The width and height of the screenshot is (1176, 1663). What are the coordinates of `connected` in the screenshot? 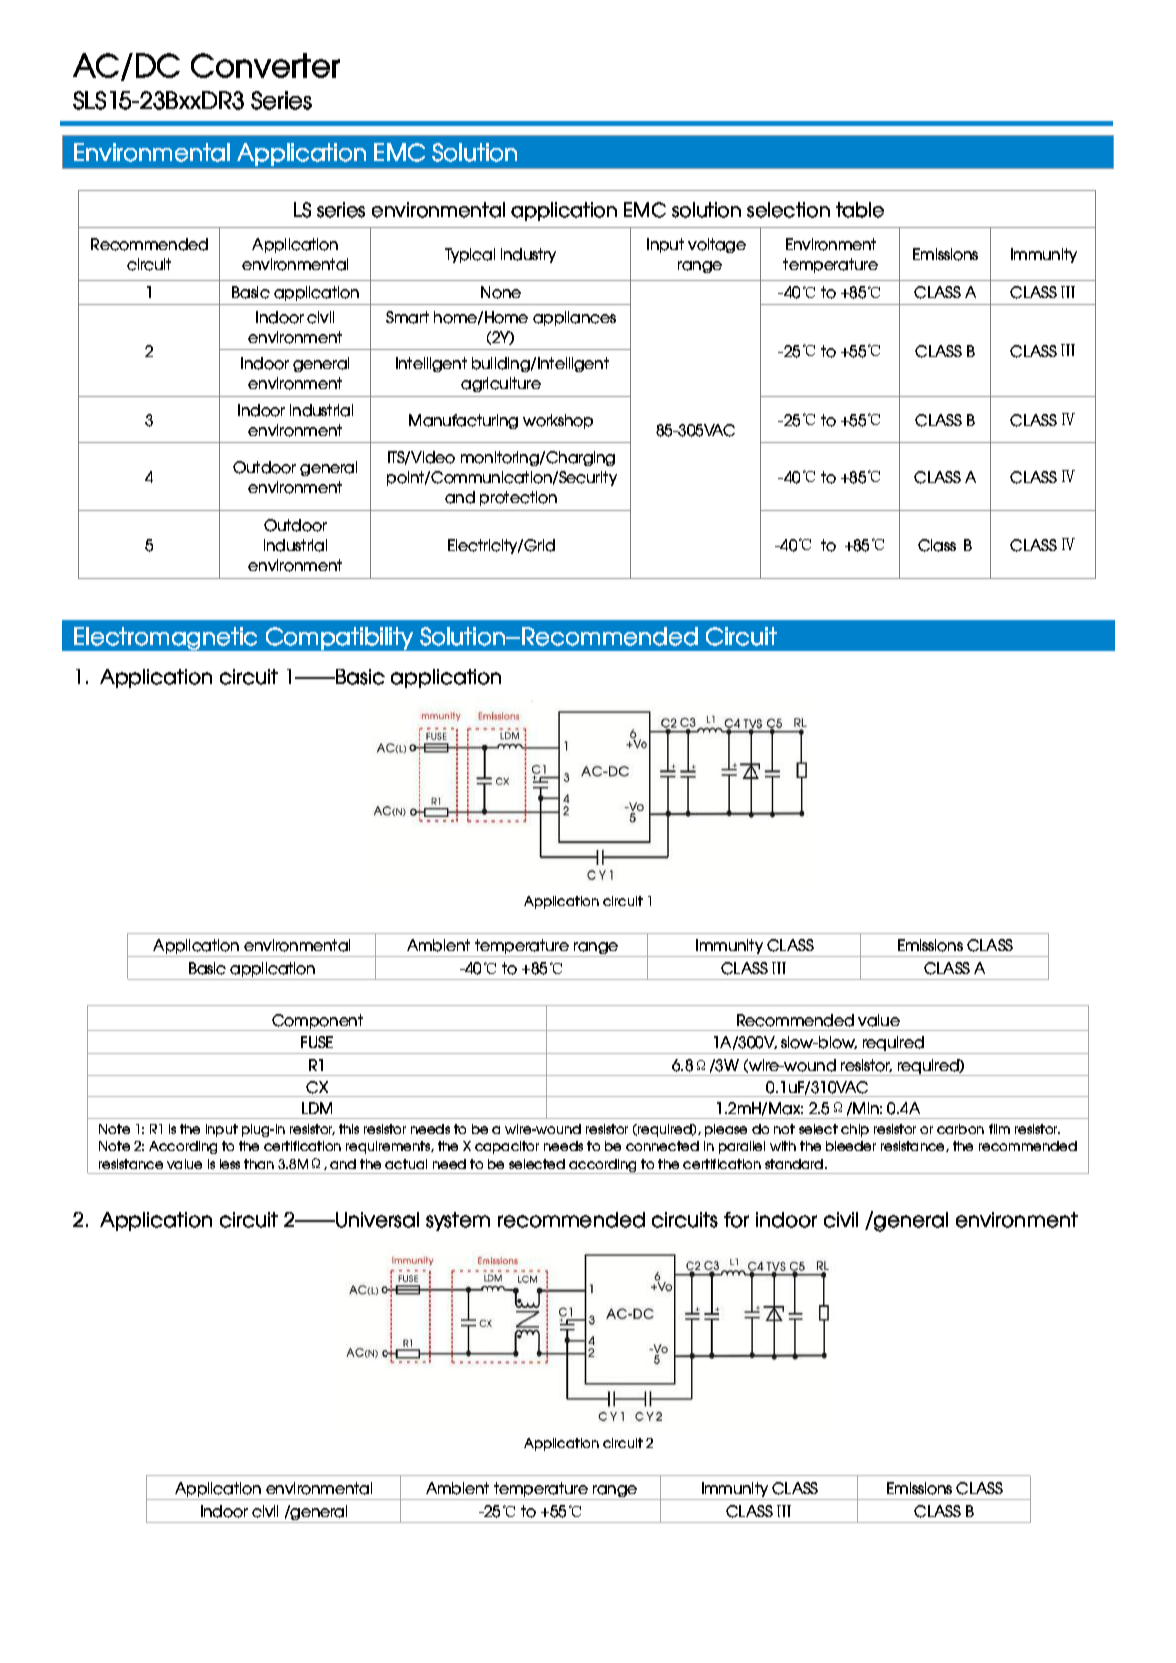 It's located at (662, 1146).
